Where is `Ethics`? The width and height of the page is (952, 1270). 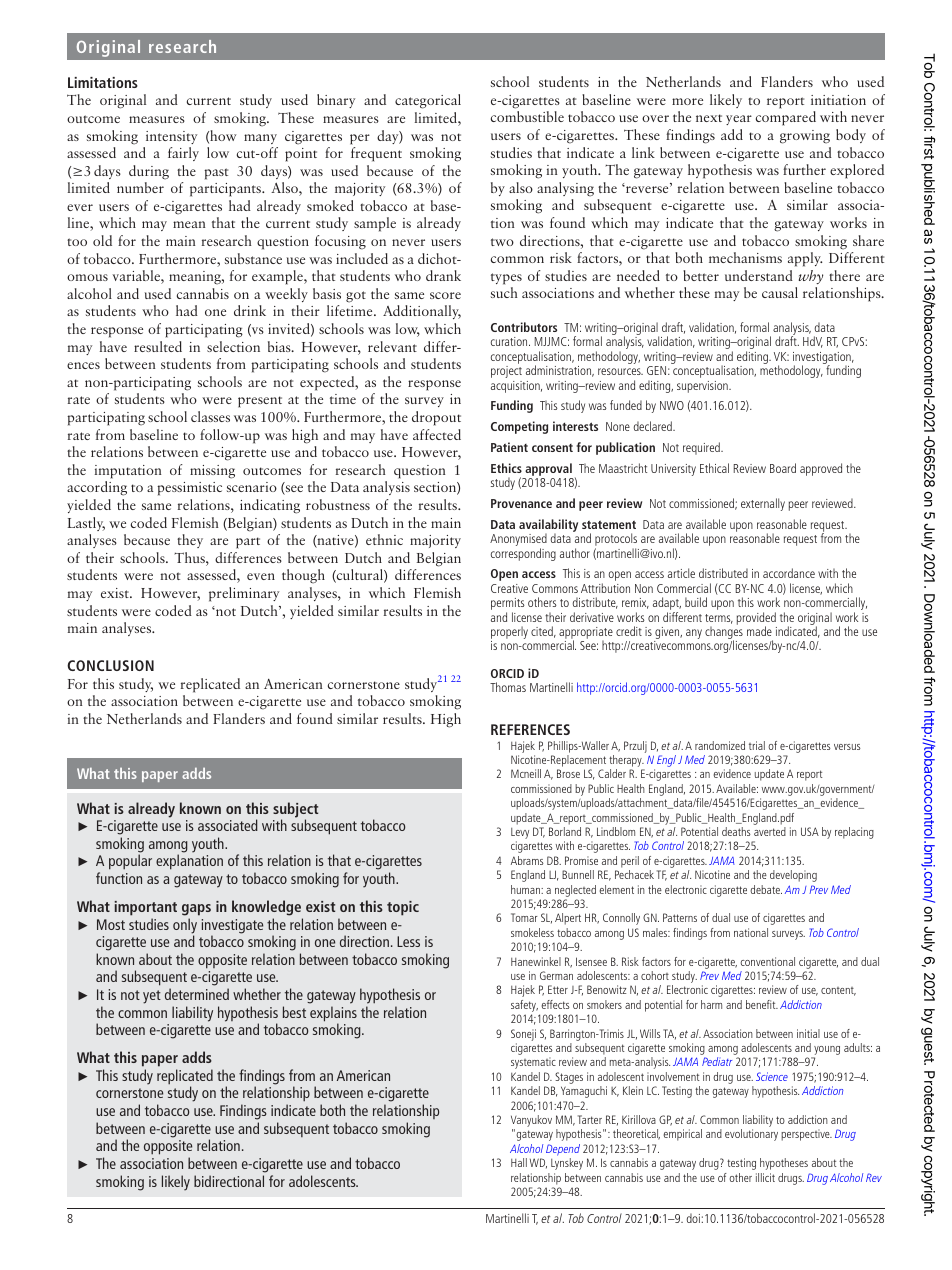
Ethics is located at coordinates (506, 468).
